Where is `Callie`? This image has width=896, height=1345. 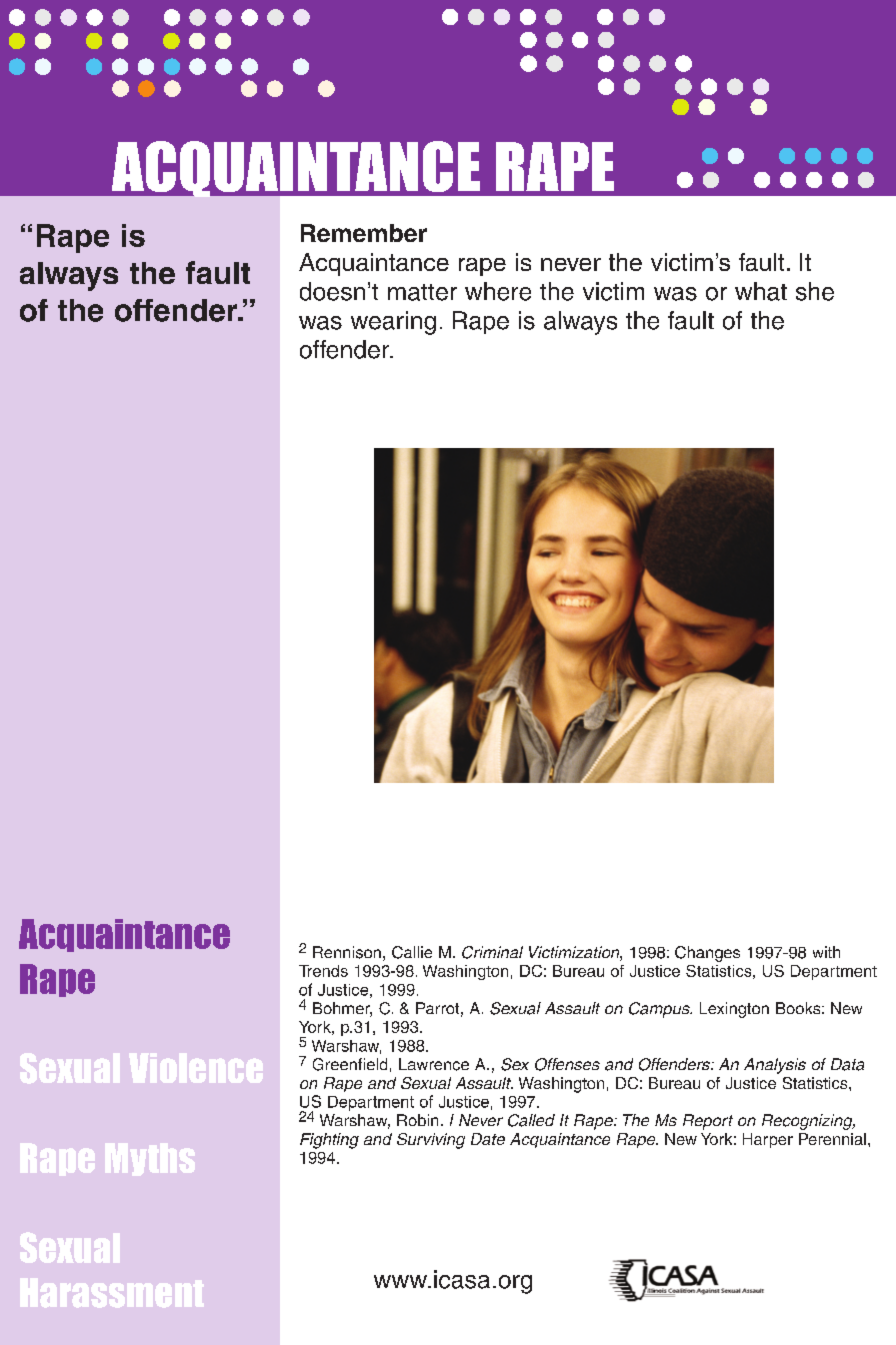 Callie is located at coordinates (412, 952).
